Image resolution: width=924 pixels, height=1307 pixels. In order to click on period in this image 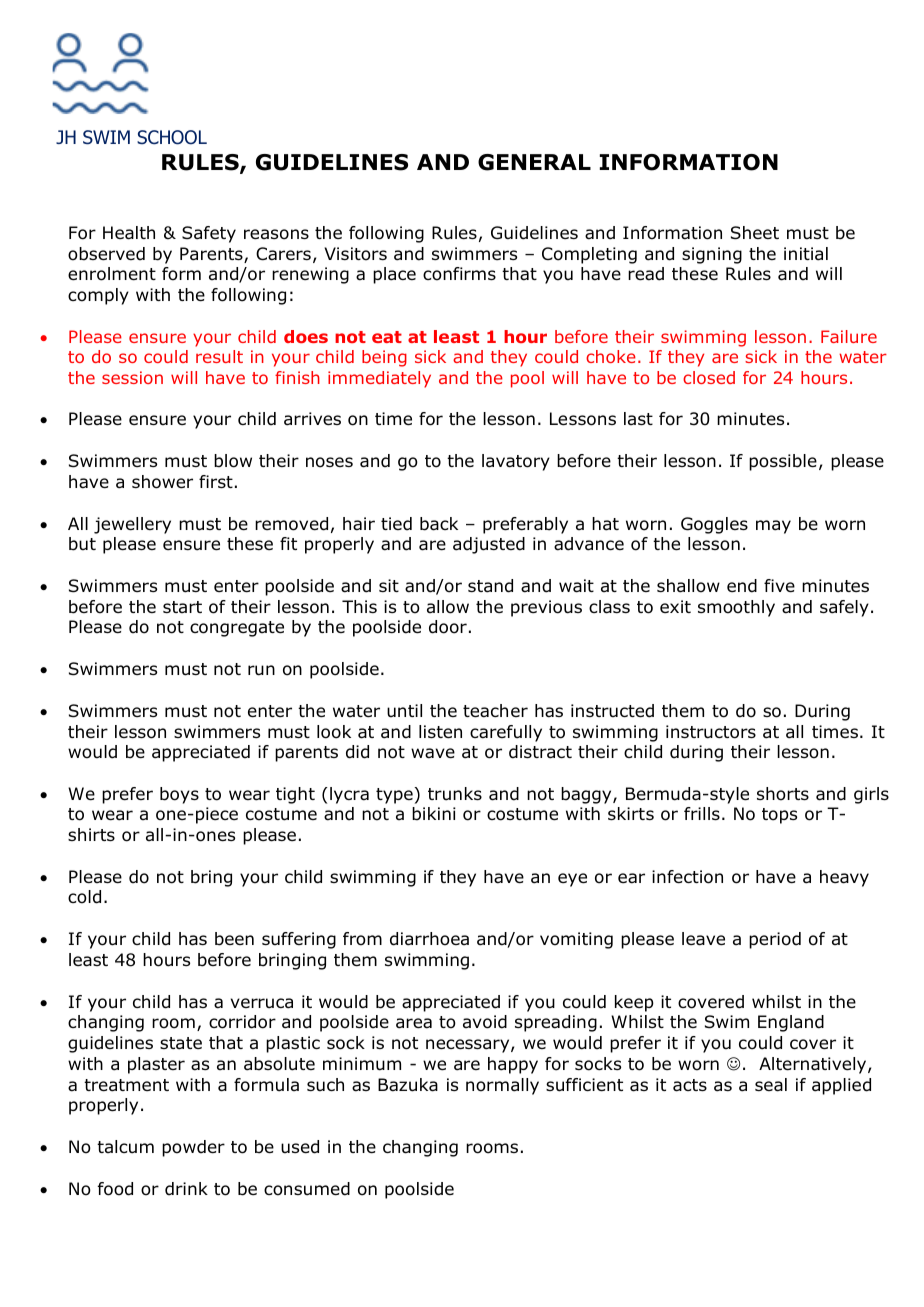, I will do `click(775, 940)`.
